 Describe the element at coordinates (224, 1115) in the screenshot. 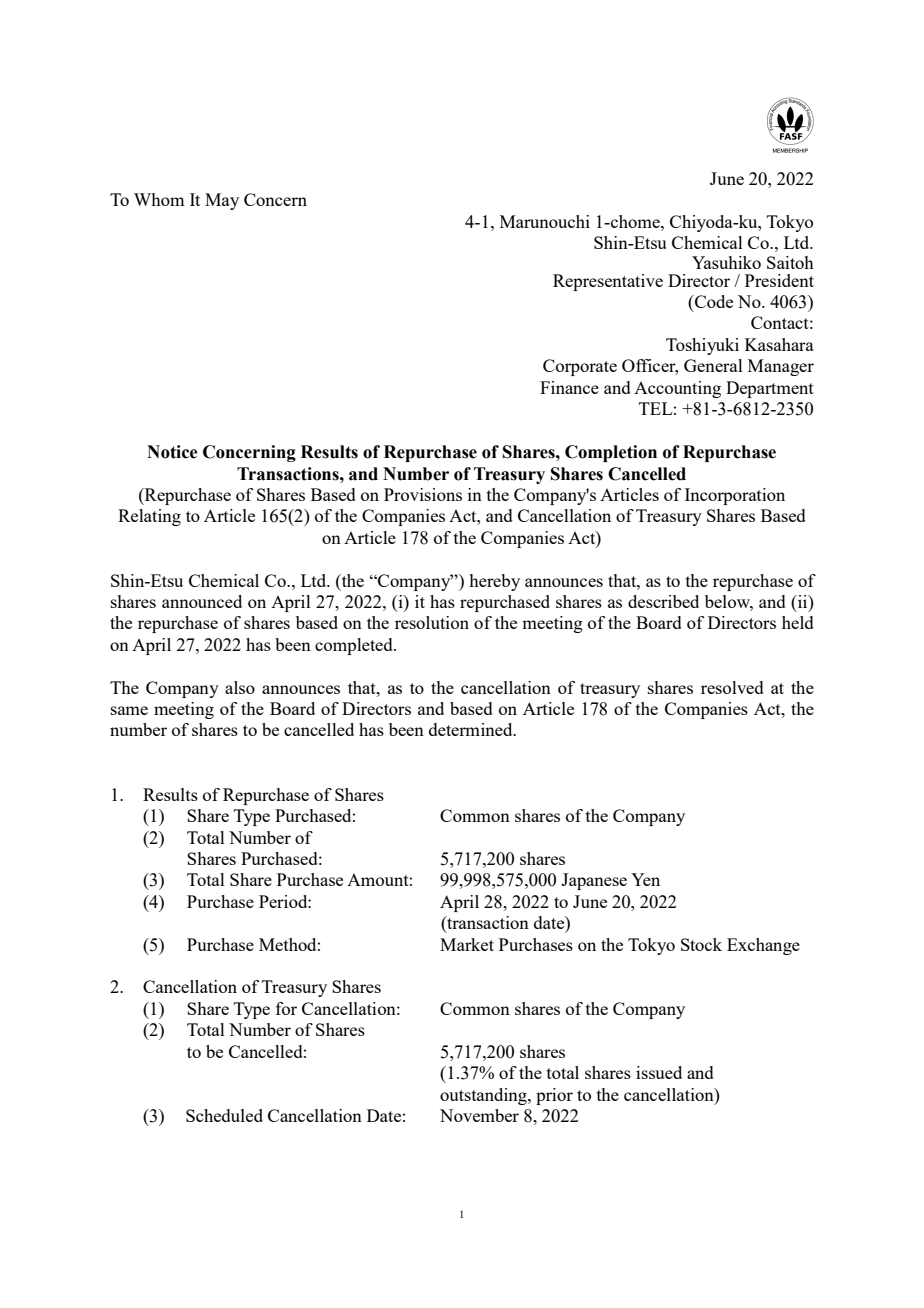

I see `Scheduled` at that location.
